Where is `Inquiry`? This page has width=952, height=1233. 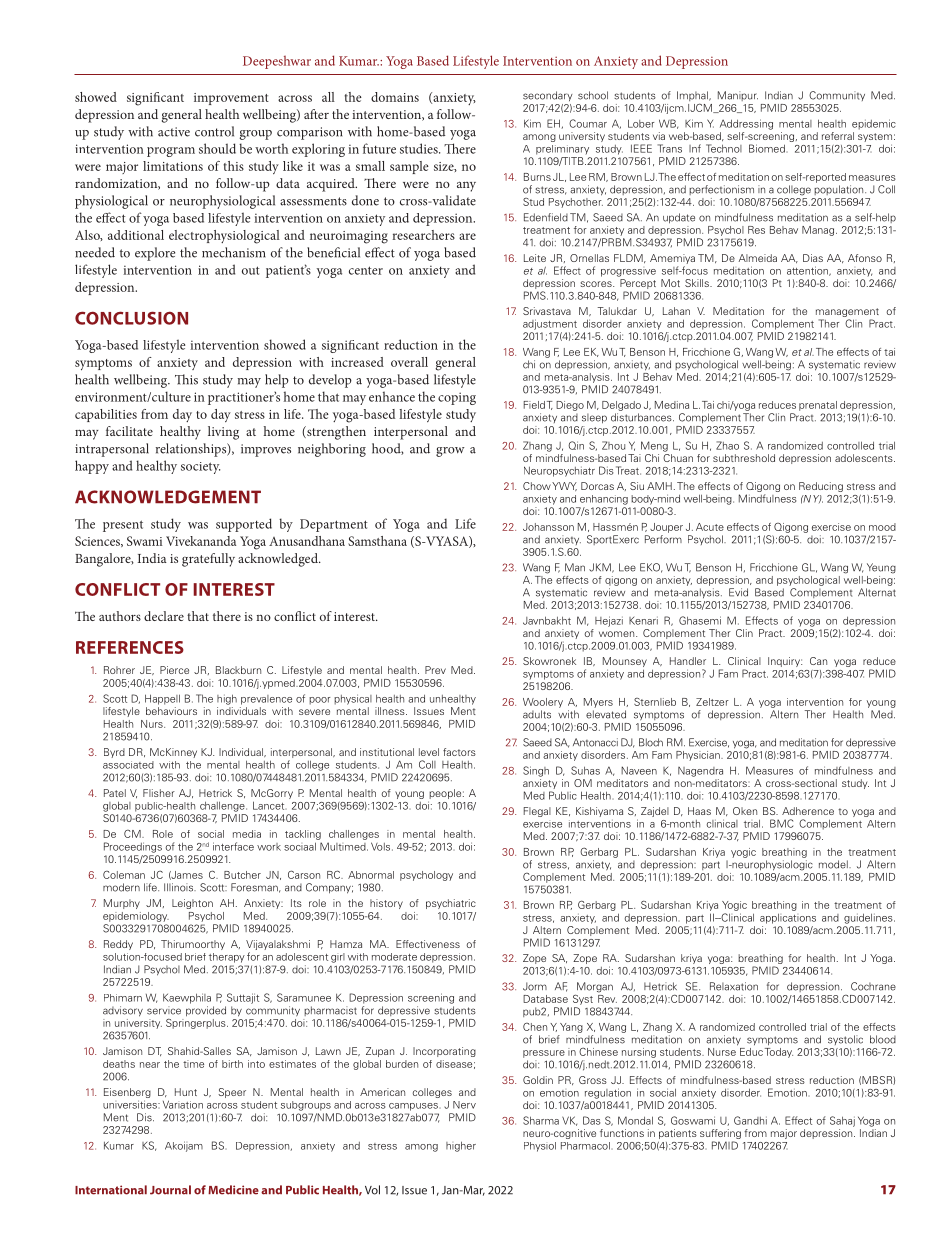
Inquiry is located at coordinates (785, 662).
